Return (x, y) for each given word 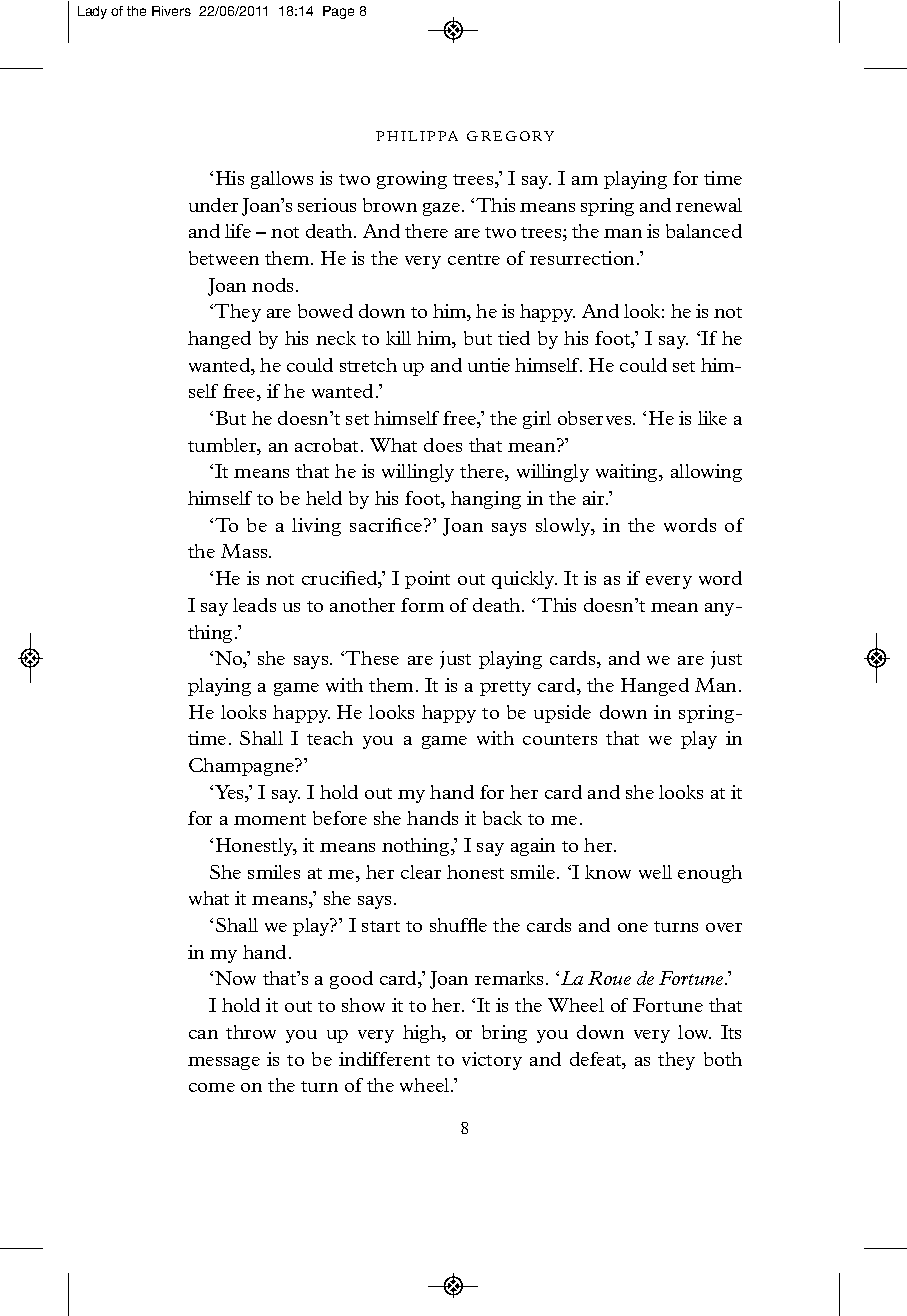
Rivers (171, 11)
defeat (597, 1060)
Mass (245, 551)
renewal (709, 205)
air (595, 498)
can (203, 1034)
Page (338, 12)
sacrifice (387, 525)
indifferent (384, 1059)
